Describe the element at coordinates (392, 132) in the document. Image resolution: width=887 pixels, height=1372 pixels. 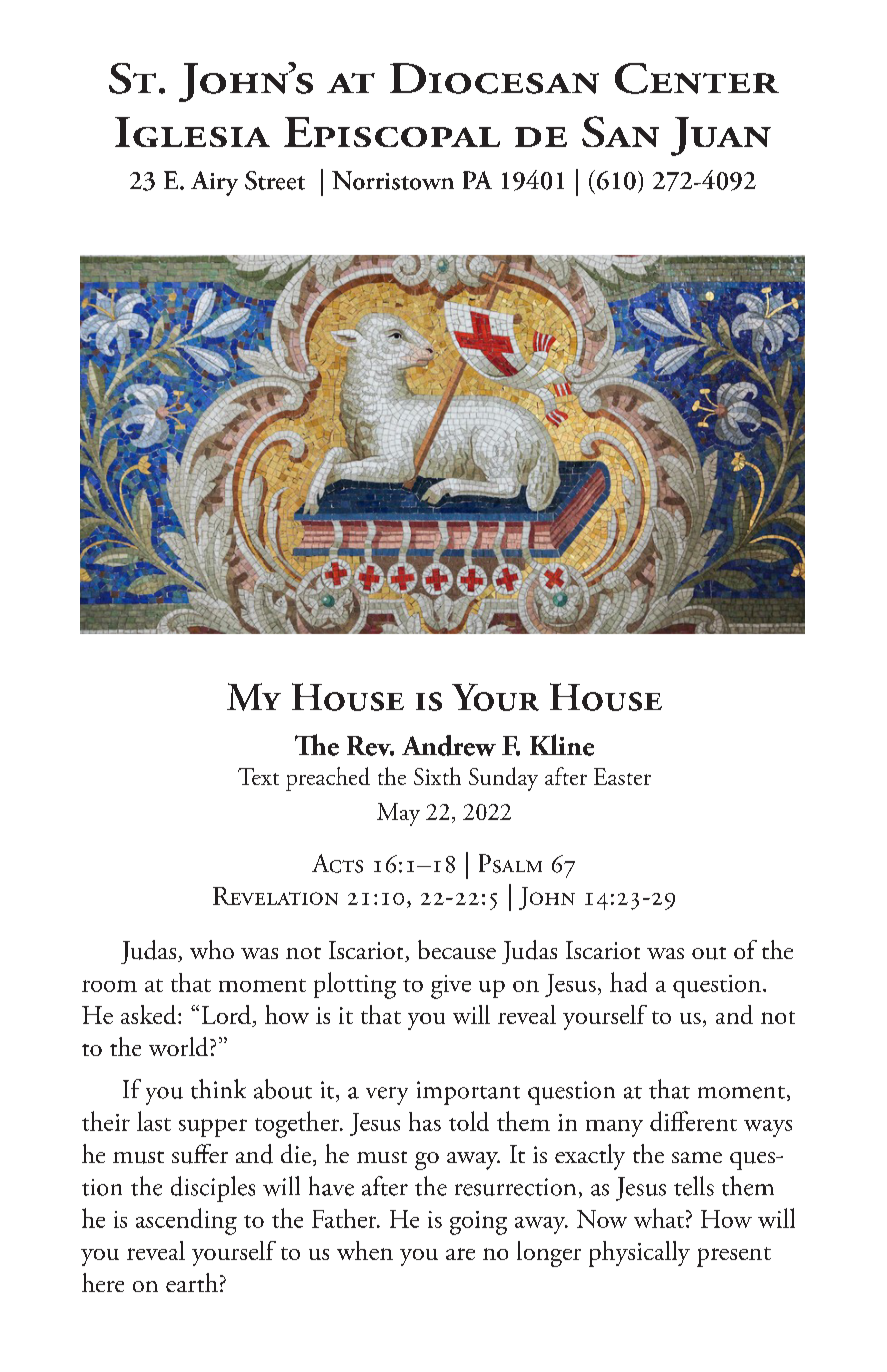
I see `Episcopal` at that location.
